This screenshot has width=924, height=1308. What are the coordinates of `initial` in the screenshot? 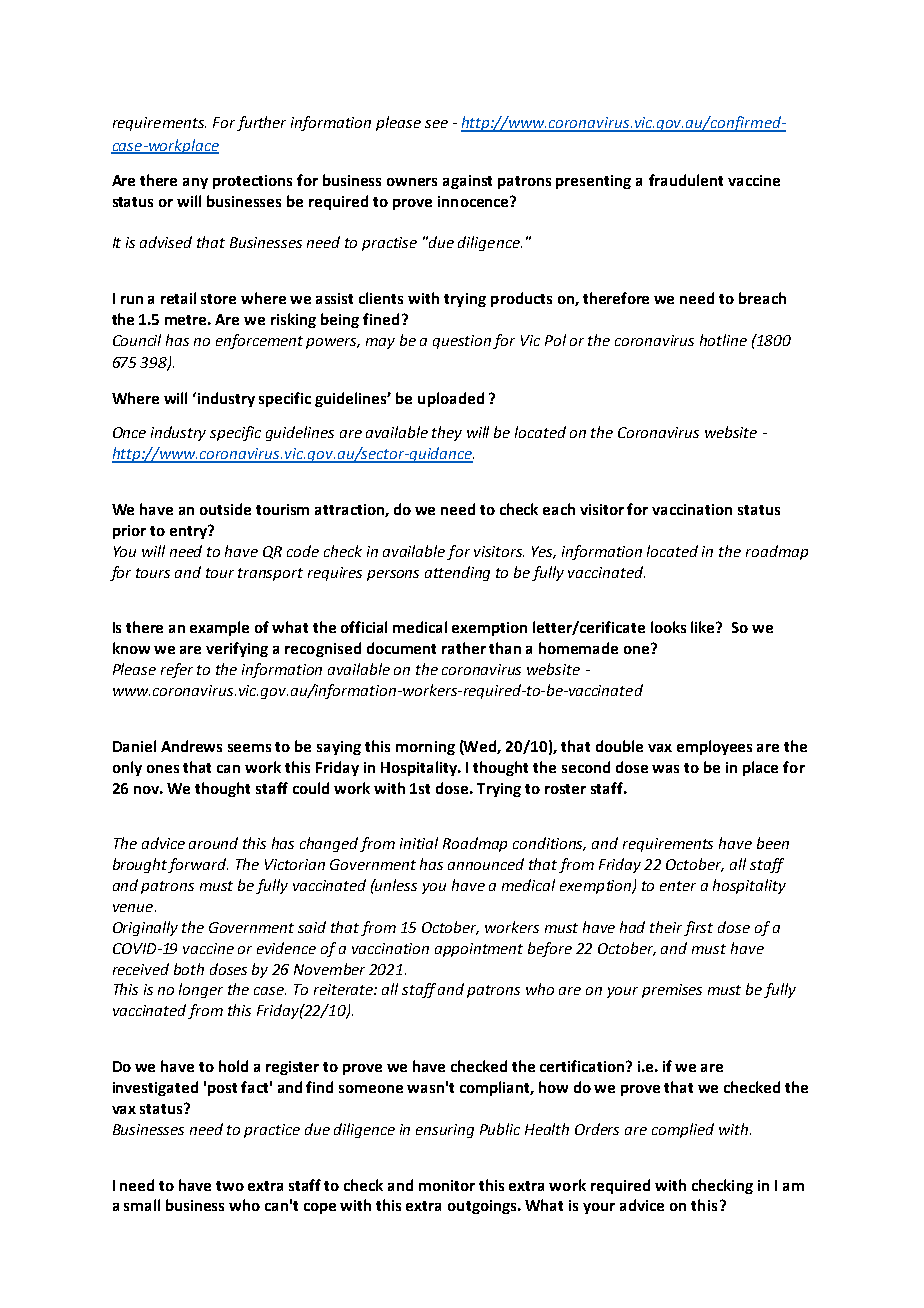 It's located at (419, 843).
